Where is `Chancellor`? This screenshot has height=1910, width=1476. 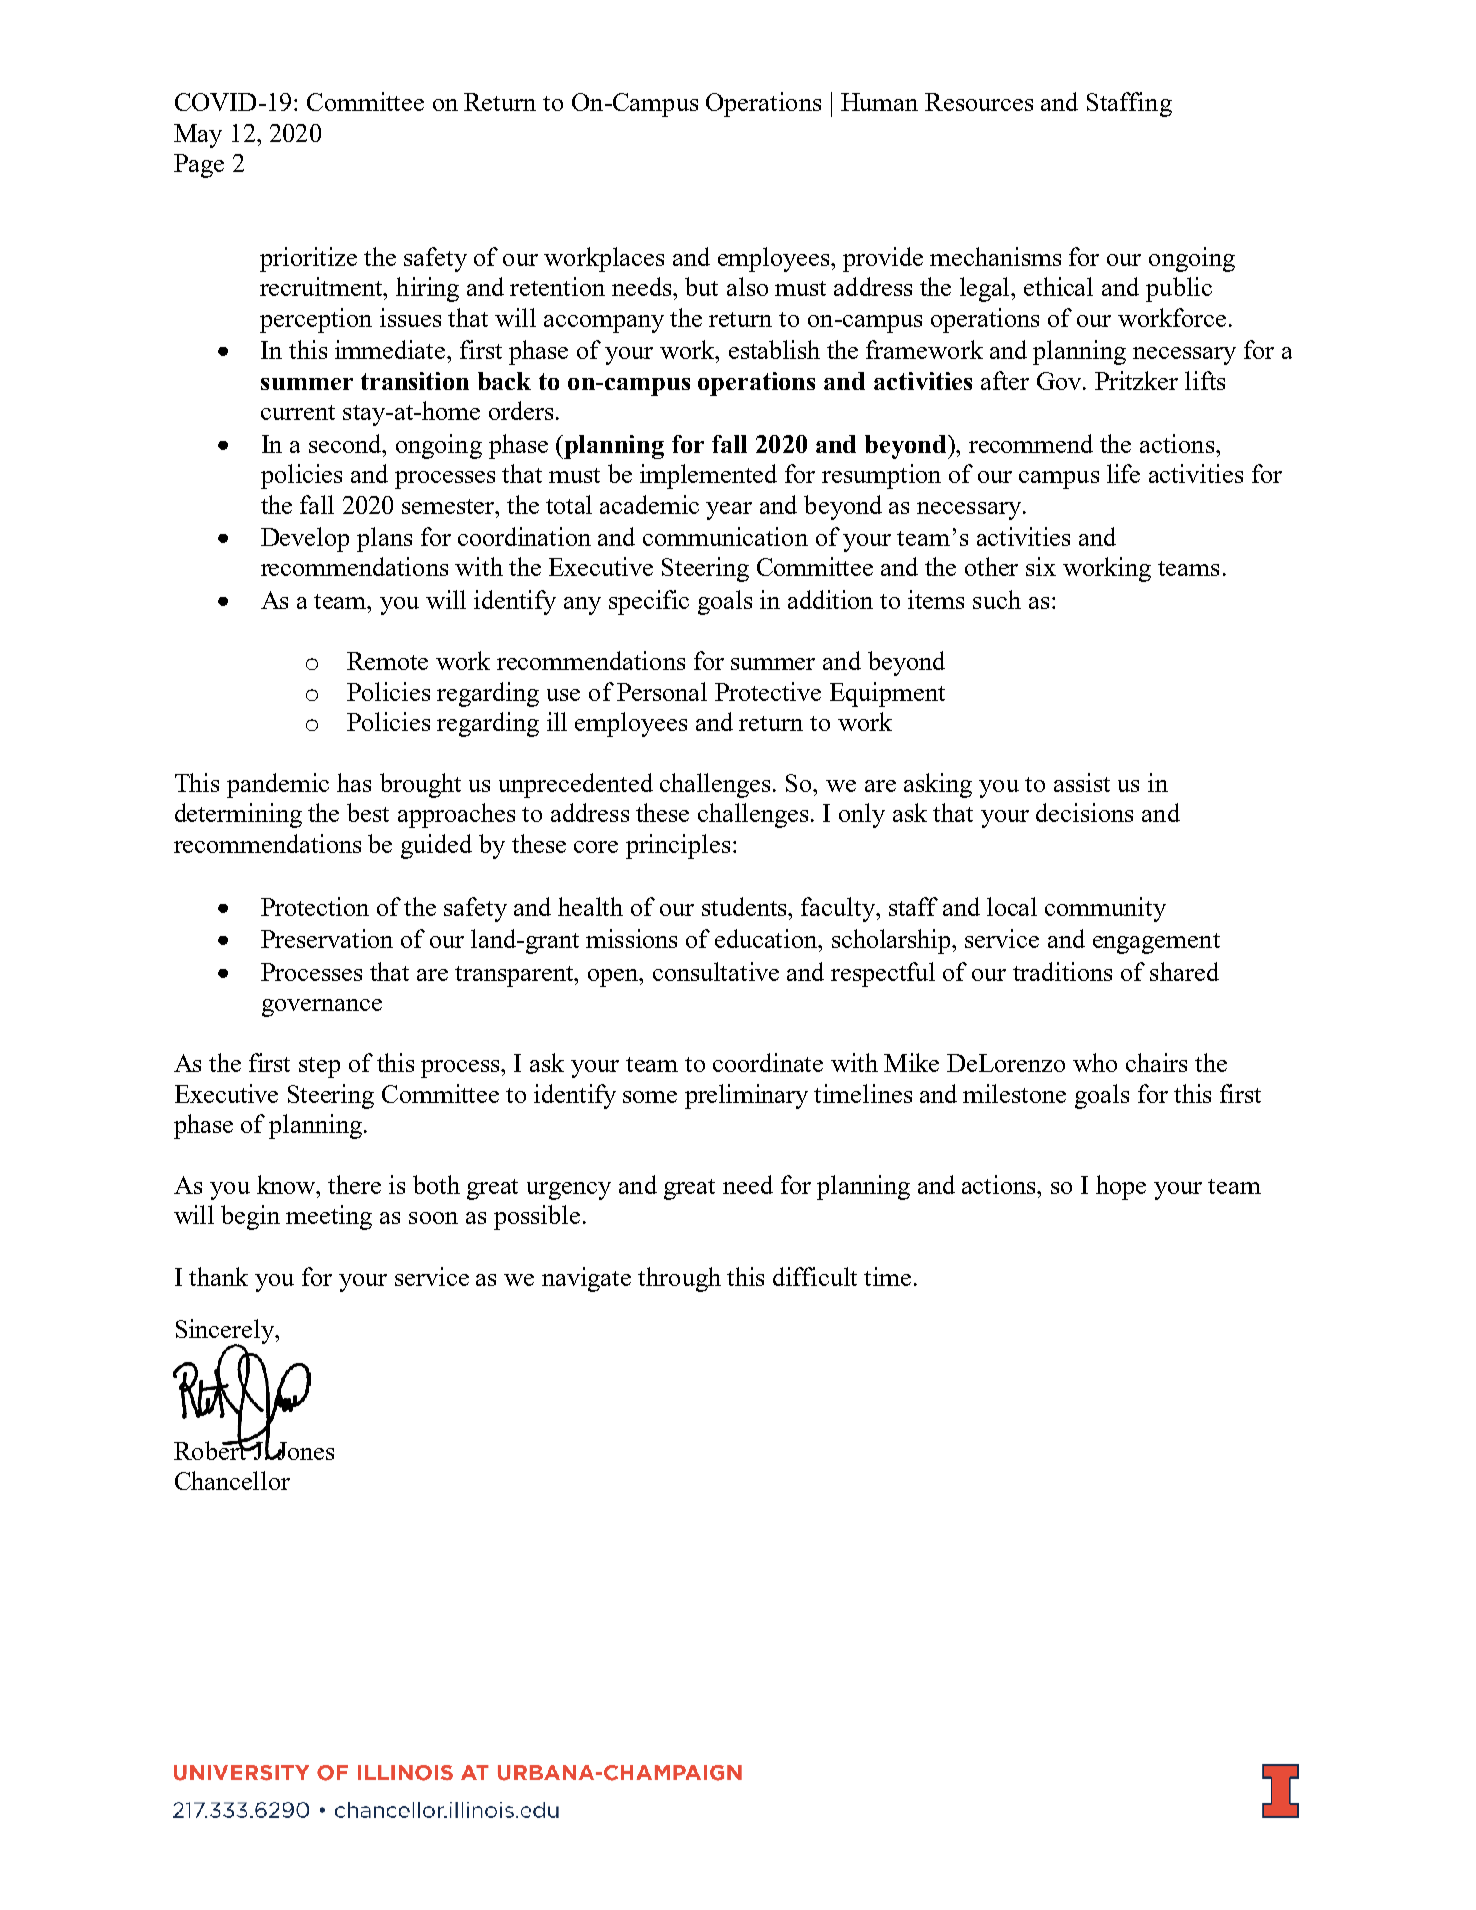
Chancellor is located at coordinates (232, 1480).
